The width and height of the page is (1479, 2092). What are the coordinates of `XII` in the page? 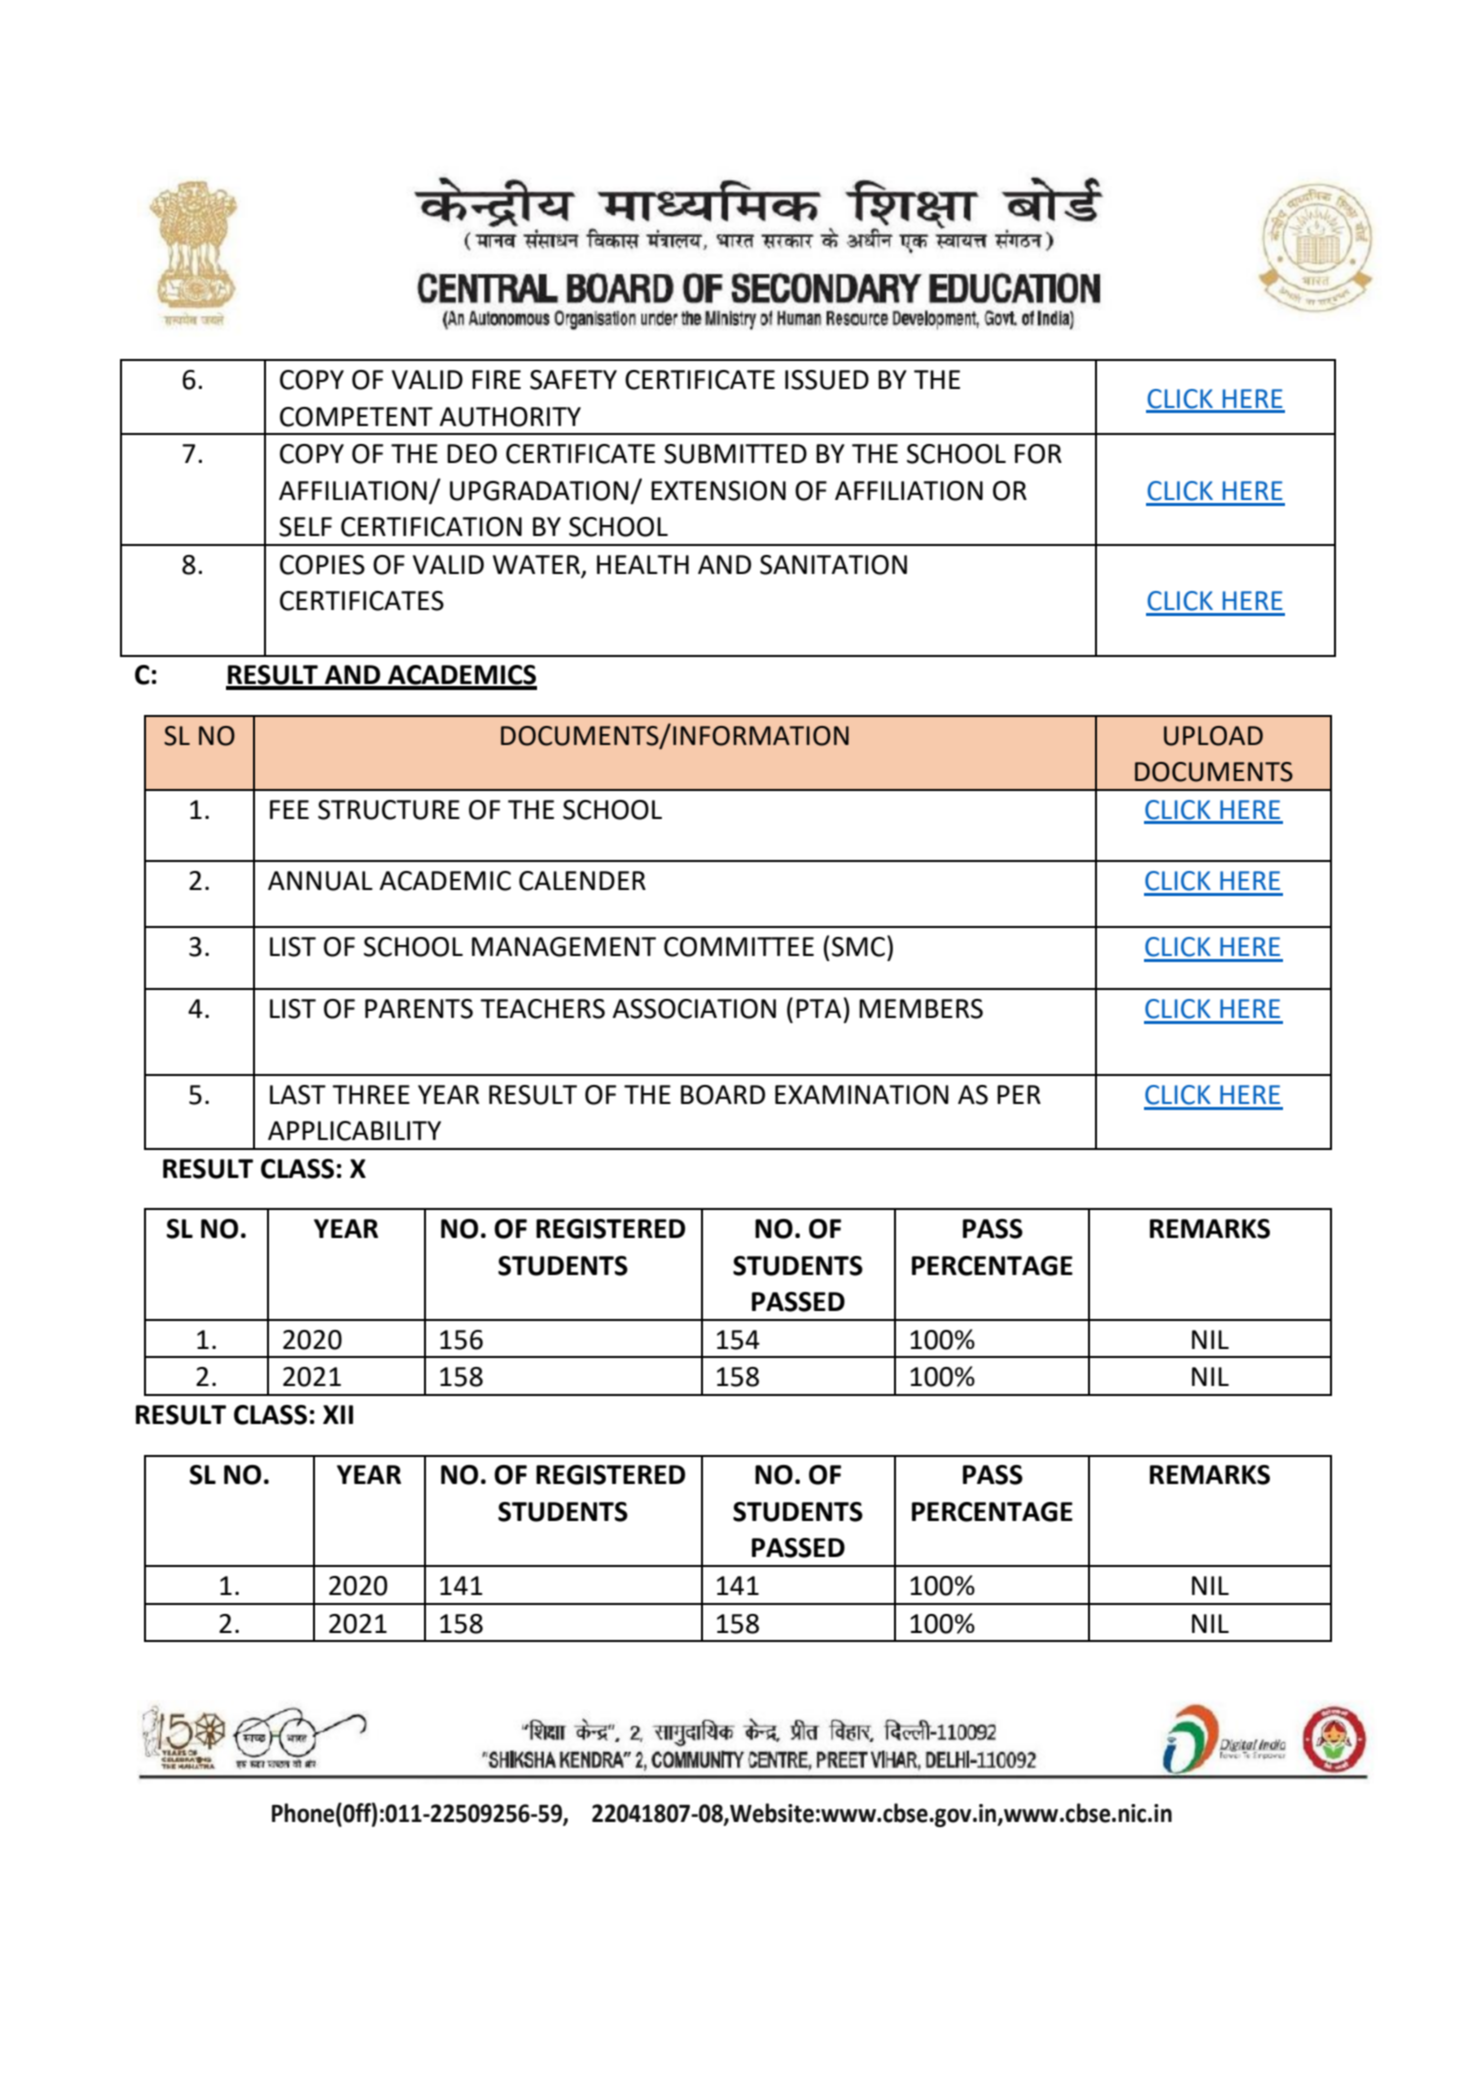 It's located at (338, 1414).
